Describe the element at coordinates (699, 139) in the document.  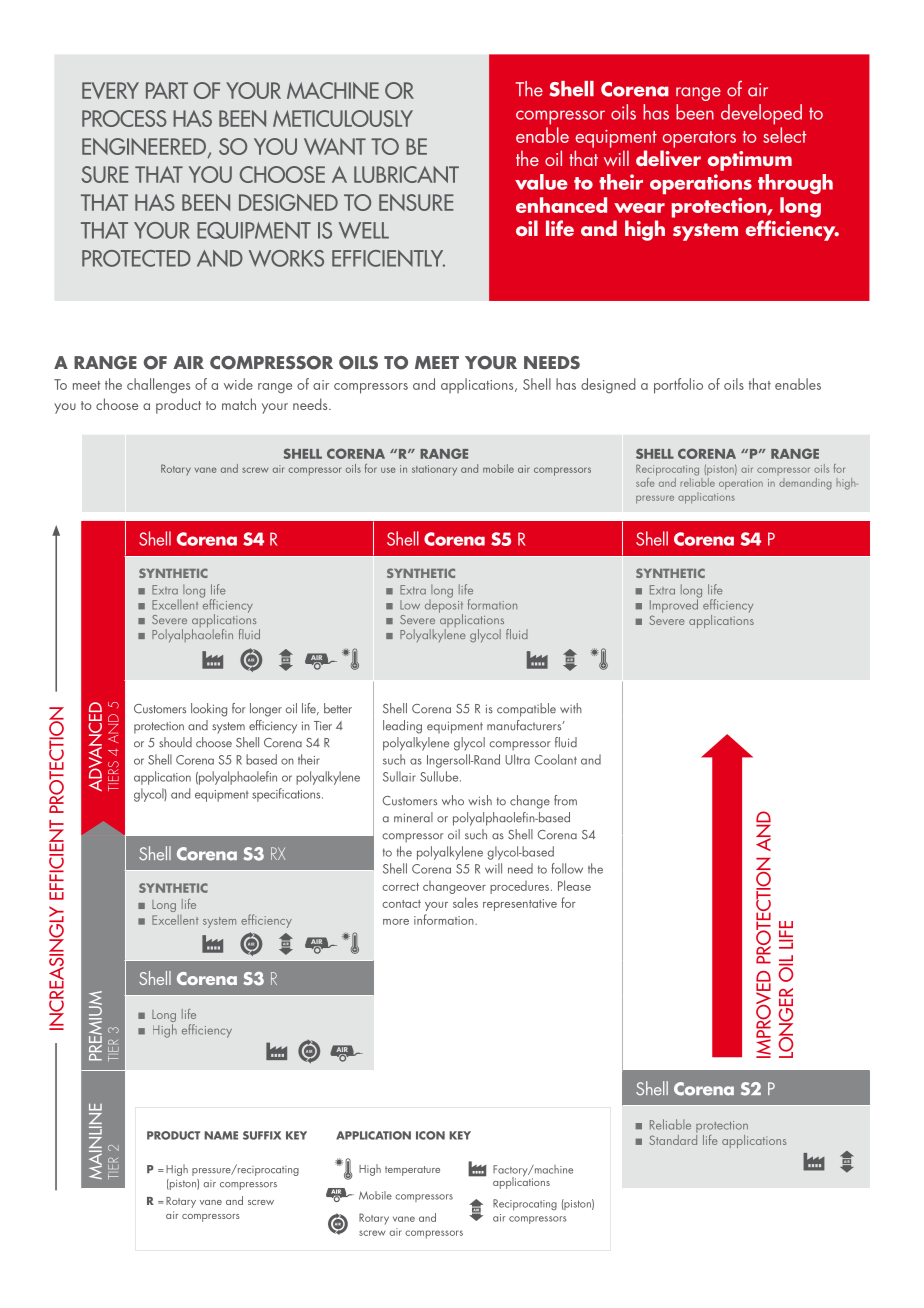
I see `operators` at that location.
